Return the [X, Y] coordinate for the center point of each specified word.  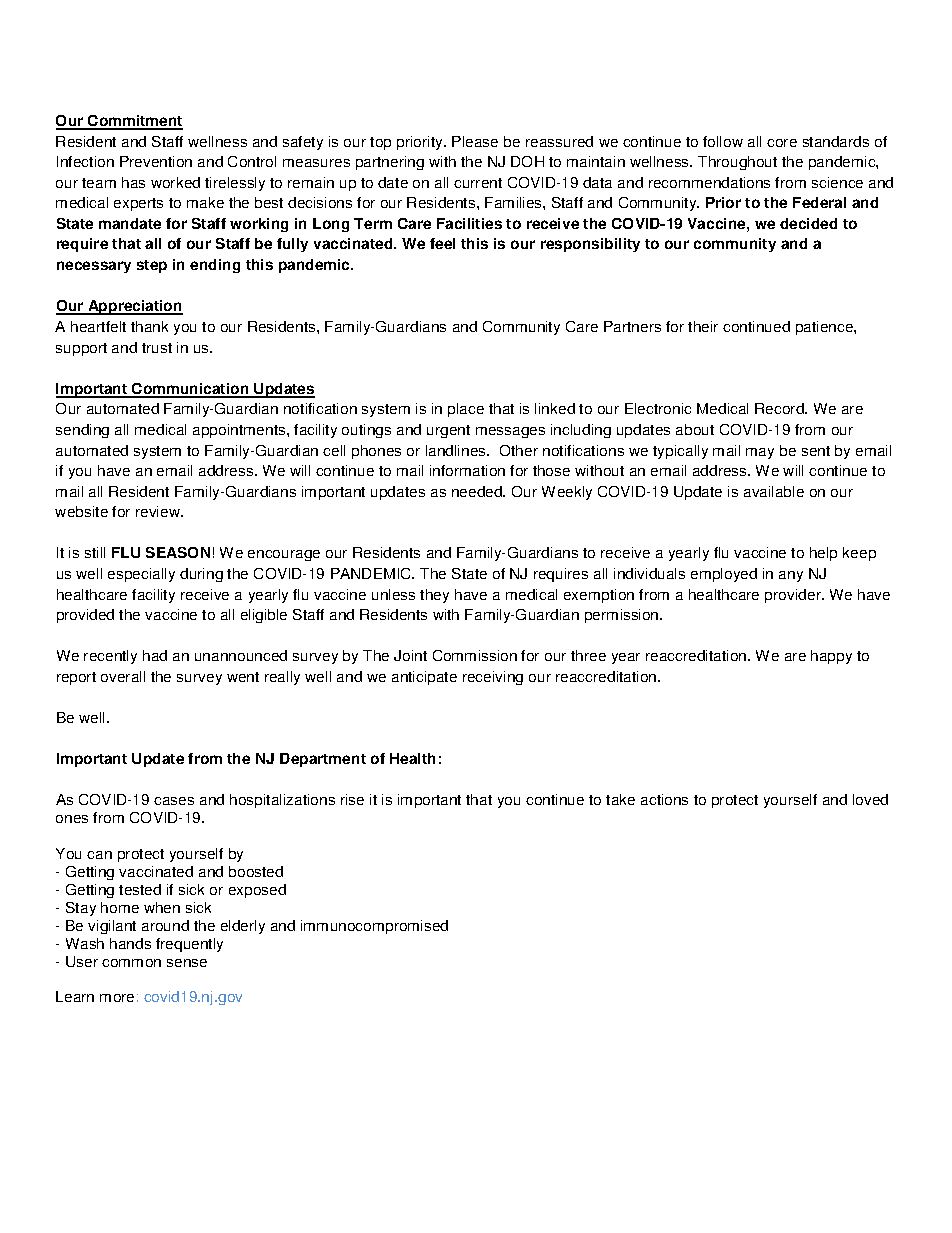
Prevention [156, 161]
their [703, 326]
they [434, 596]
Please [475, 141]
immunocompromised [374, 927]
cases [174, 801]
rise [352, 799]
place [466, 410]
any [791, 576]
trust [157, 348]
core [782, 143]
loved [870, 799]
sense [187, 963]
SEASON [178, 552]
